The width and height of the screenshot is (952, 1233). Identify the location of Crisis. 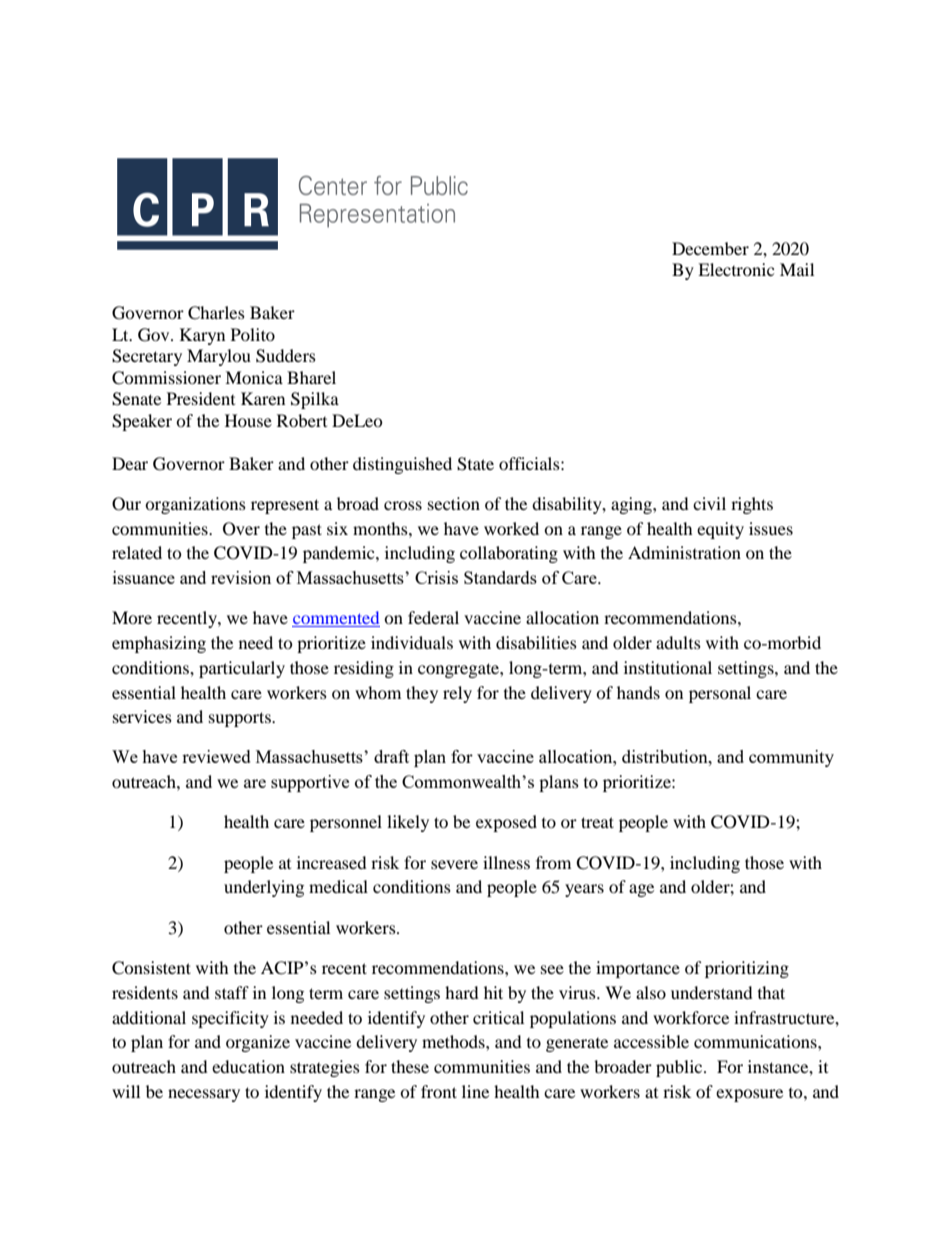
(436, 577).
